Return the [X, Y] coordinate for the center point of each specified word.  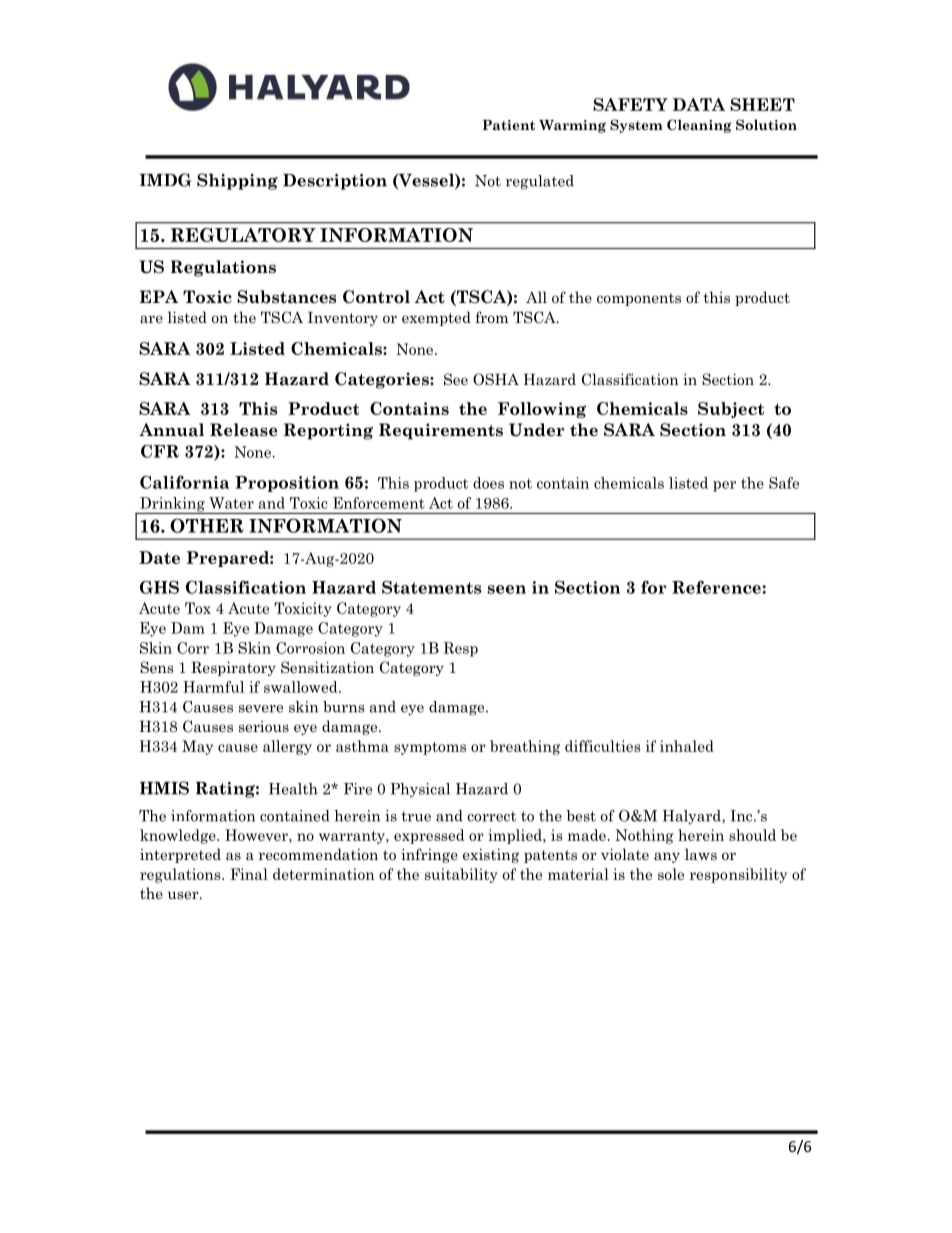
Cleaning [699, 126]
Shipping [237, 181]
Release [243, 430]
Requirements [441, 431]
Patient [508, 125]
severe [261, 709]
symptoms [430, 748]
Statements [431, 587]
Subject [731, 410]
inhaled [687, 746]
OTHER [207, 525]
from [491, 317]
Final [249, 874]
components [639, 299]
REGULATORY [243, 235]
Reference [716, 587]
